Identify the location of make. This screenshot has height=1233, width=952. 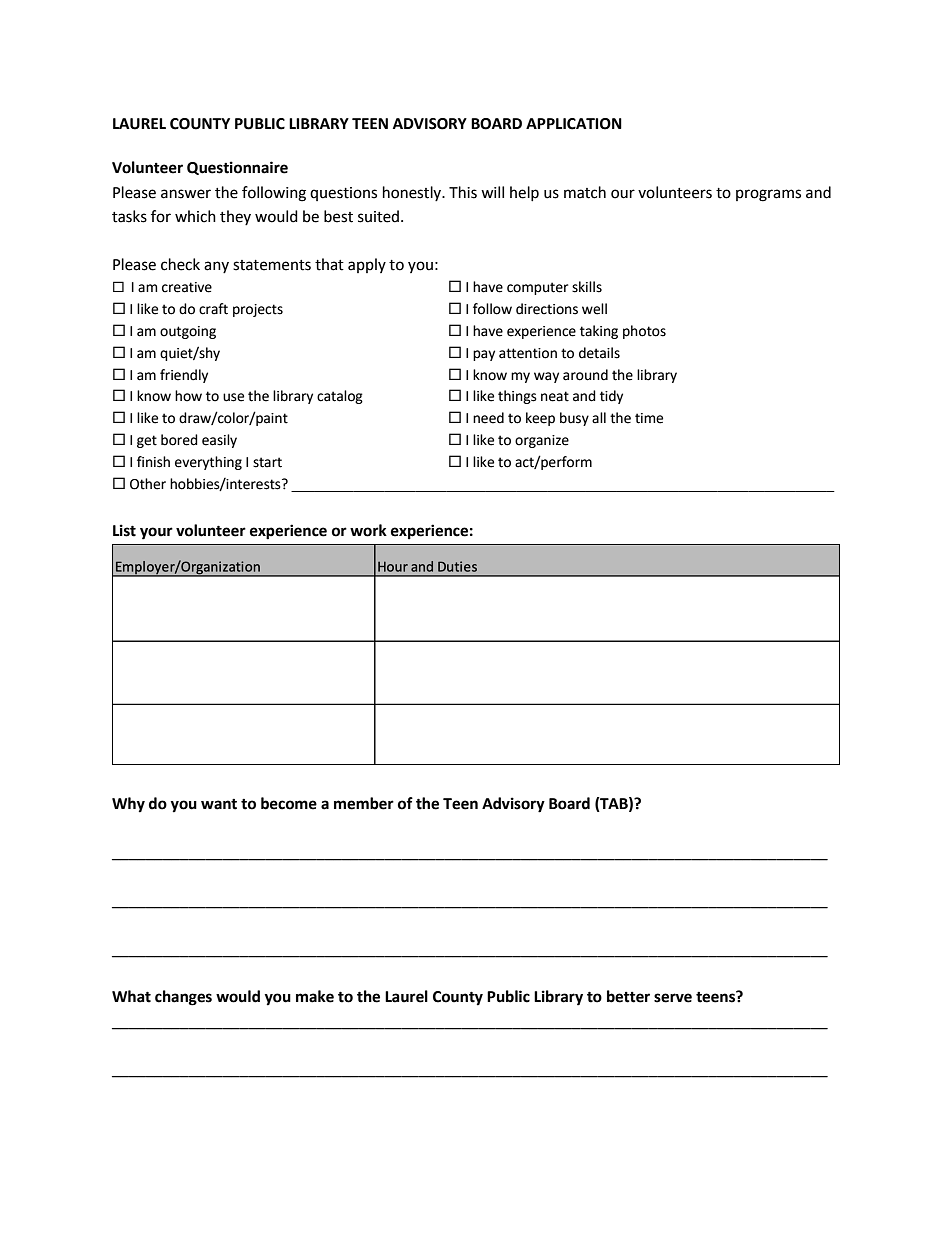
(315, 996).
